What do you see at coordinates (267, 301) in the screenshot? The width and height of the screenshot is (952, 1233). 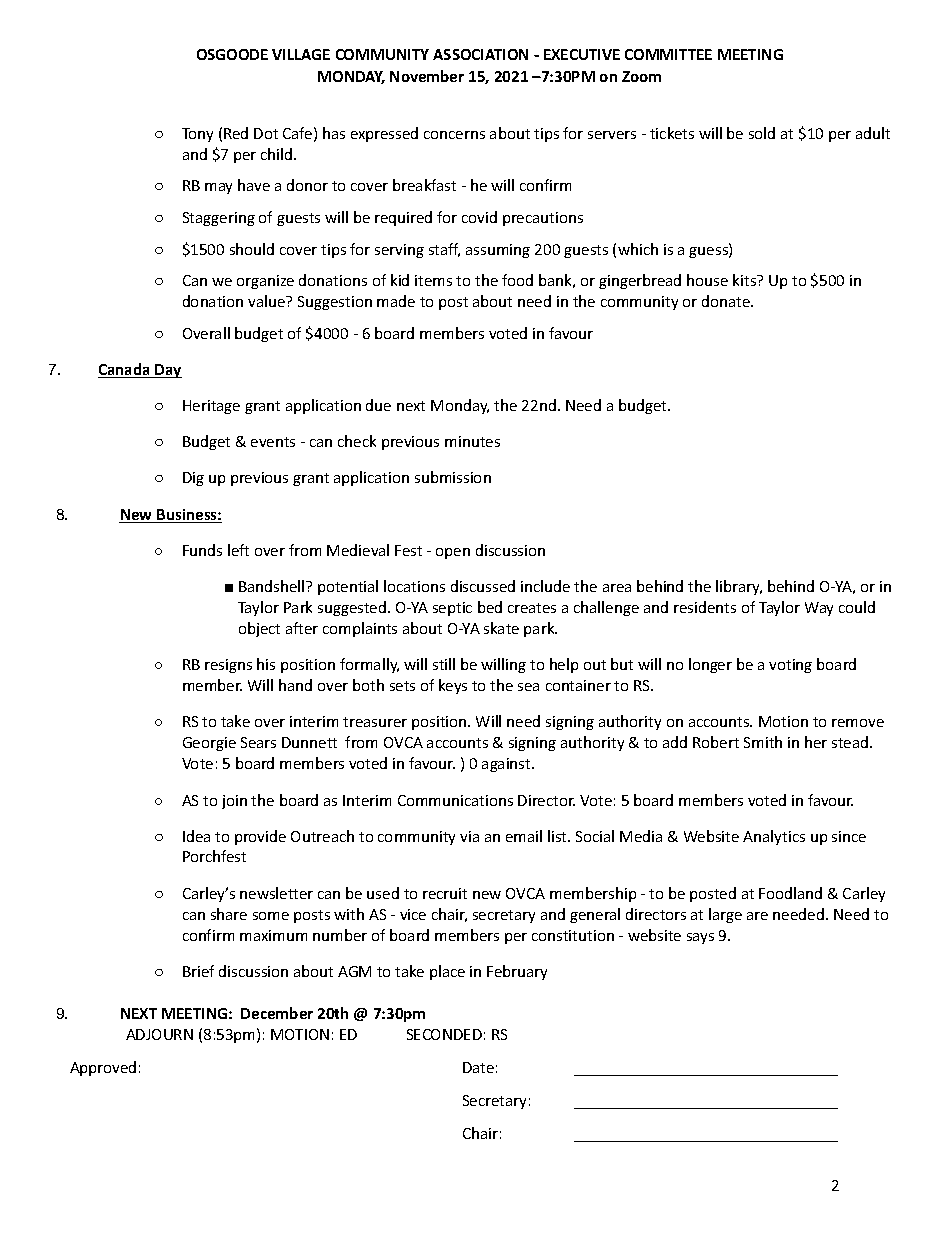 I see `value` at bounding box center [267, 301].
